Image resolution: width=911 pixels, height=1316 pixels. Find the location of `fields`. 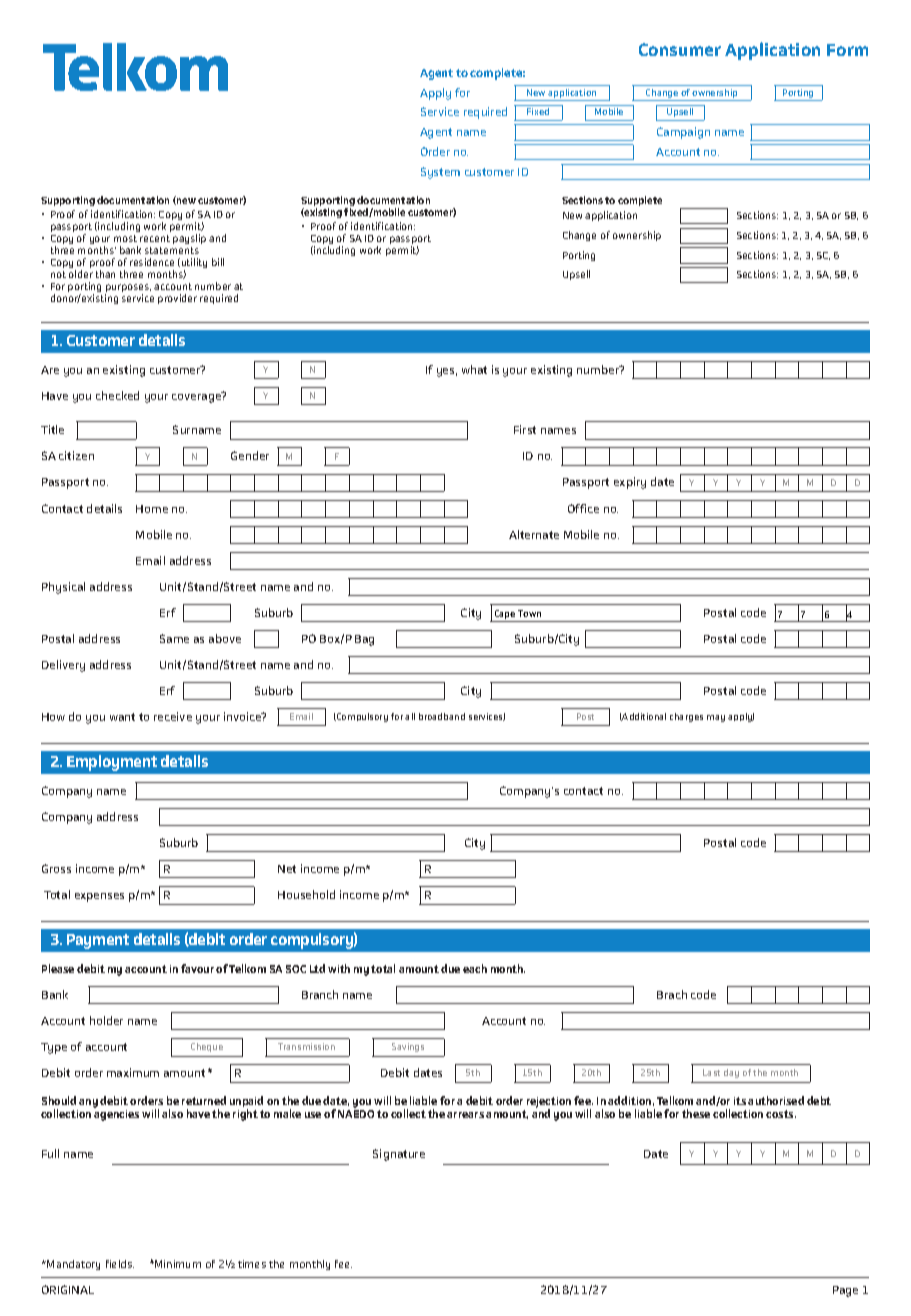

fields is located at coordinates (120, 1264).
